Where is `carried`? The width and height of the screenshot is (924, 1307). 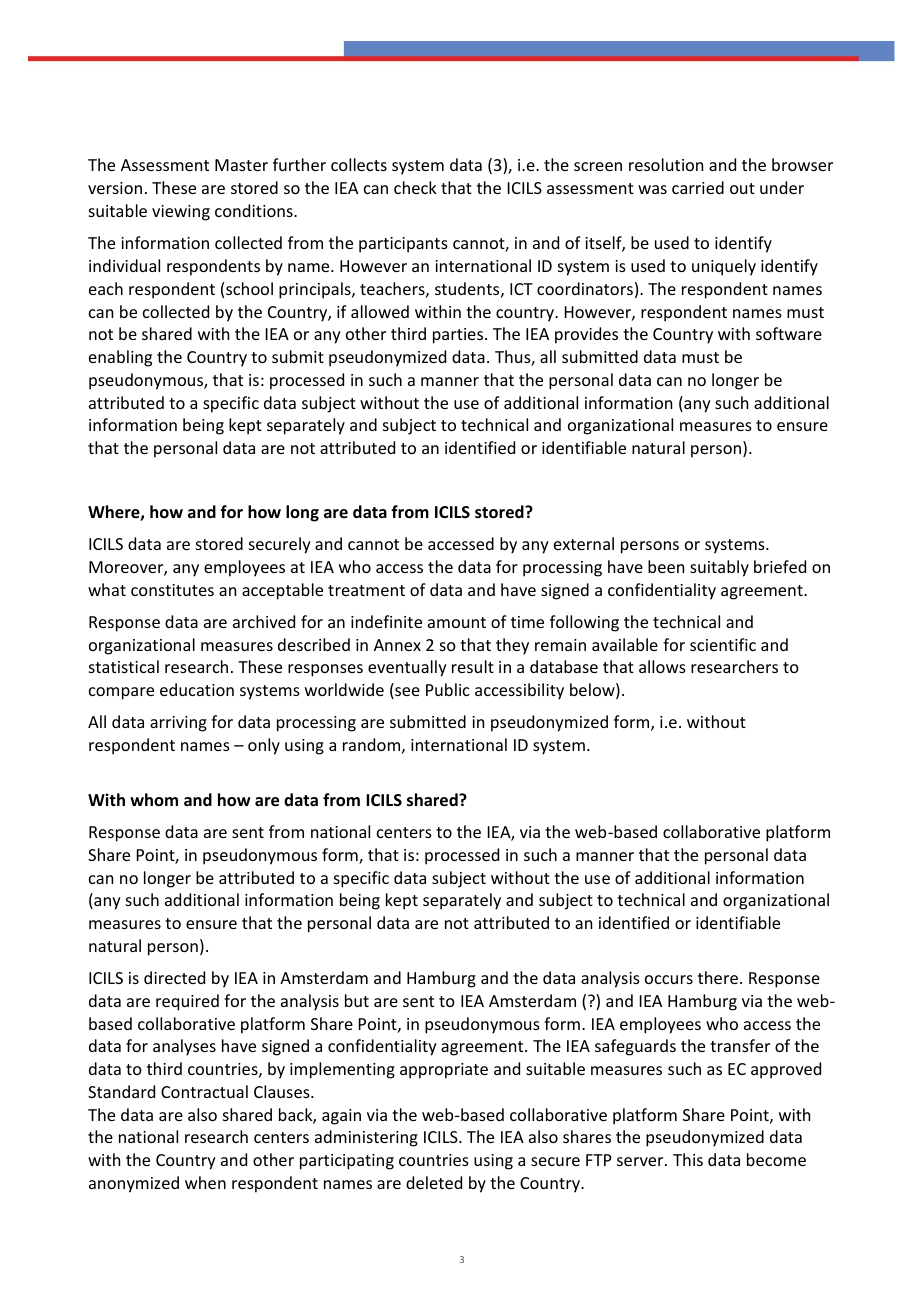
carried is located at coordinates (698, 187).
